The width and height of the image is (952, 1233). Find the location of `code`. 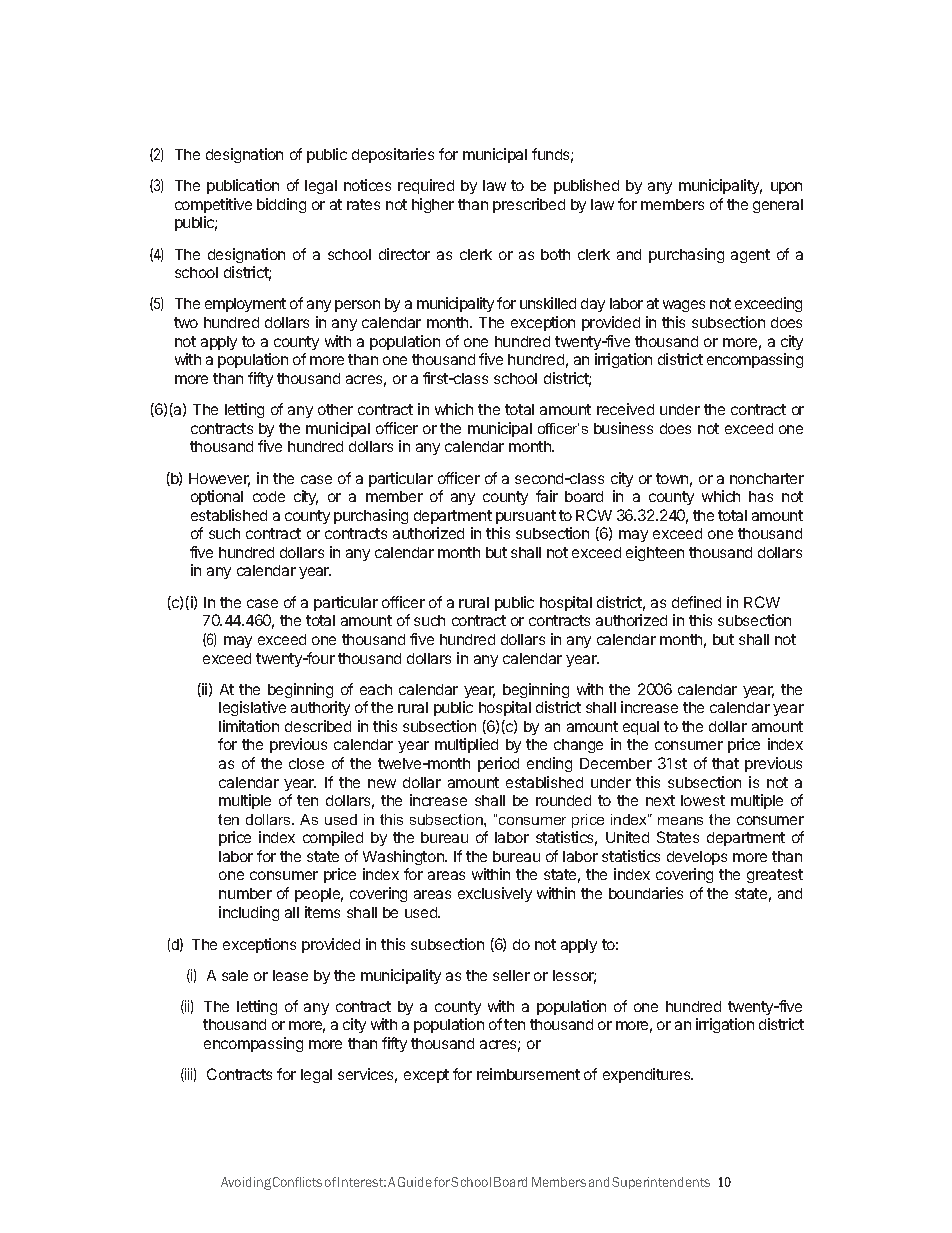

code is located at coordinates (269, 496).
